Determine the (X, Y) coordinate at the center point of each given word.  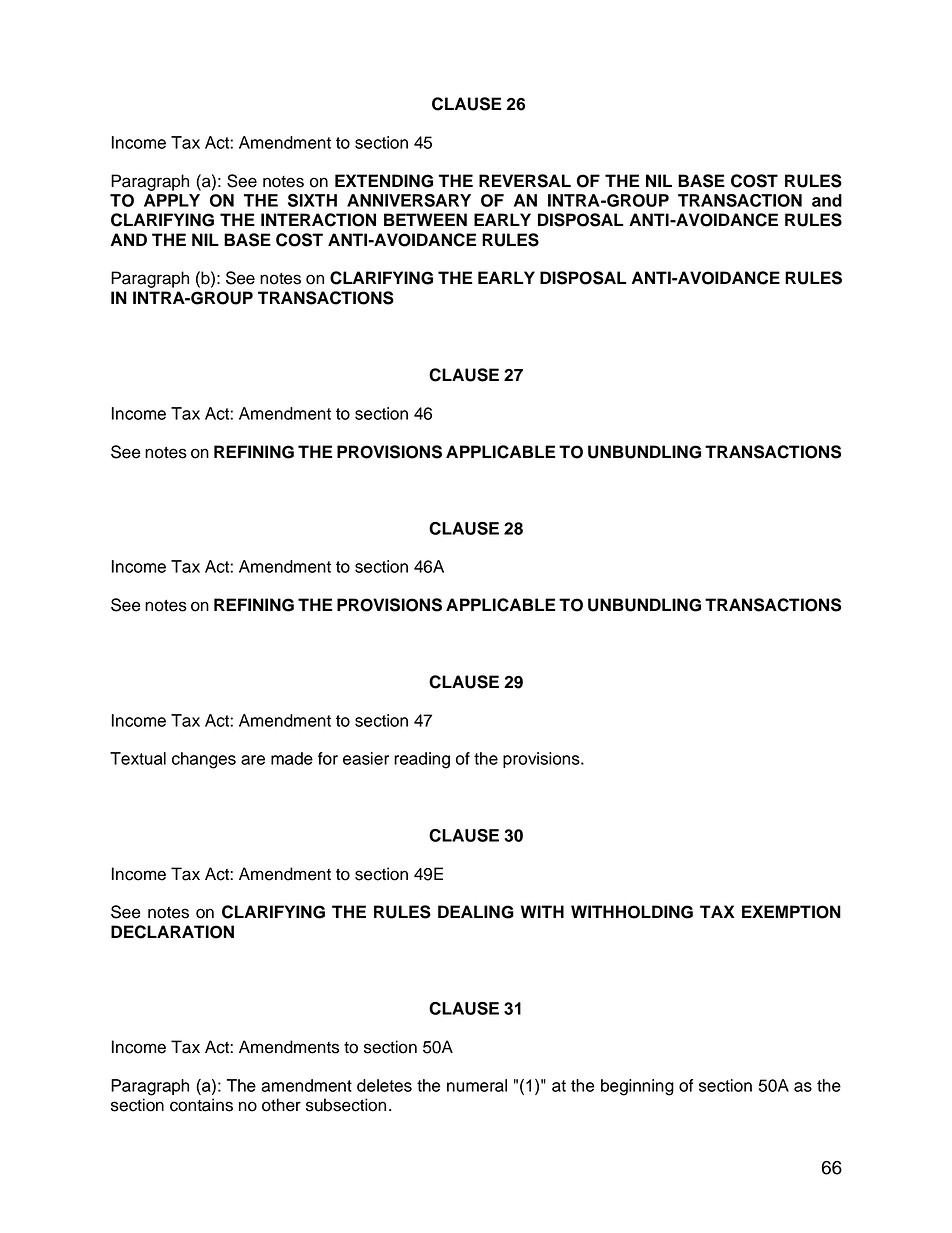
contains (201, 1105)
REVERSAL (525, 181)
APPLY (172, 200)
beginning (637, 1087)
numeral (477, 1085)
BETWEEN (425, 219)
